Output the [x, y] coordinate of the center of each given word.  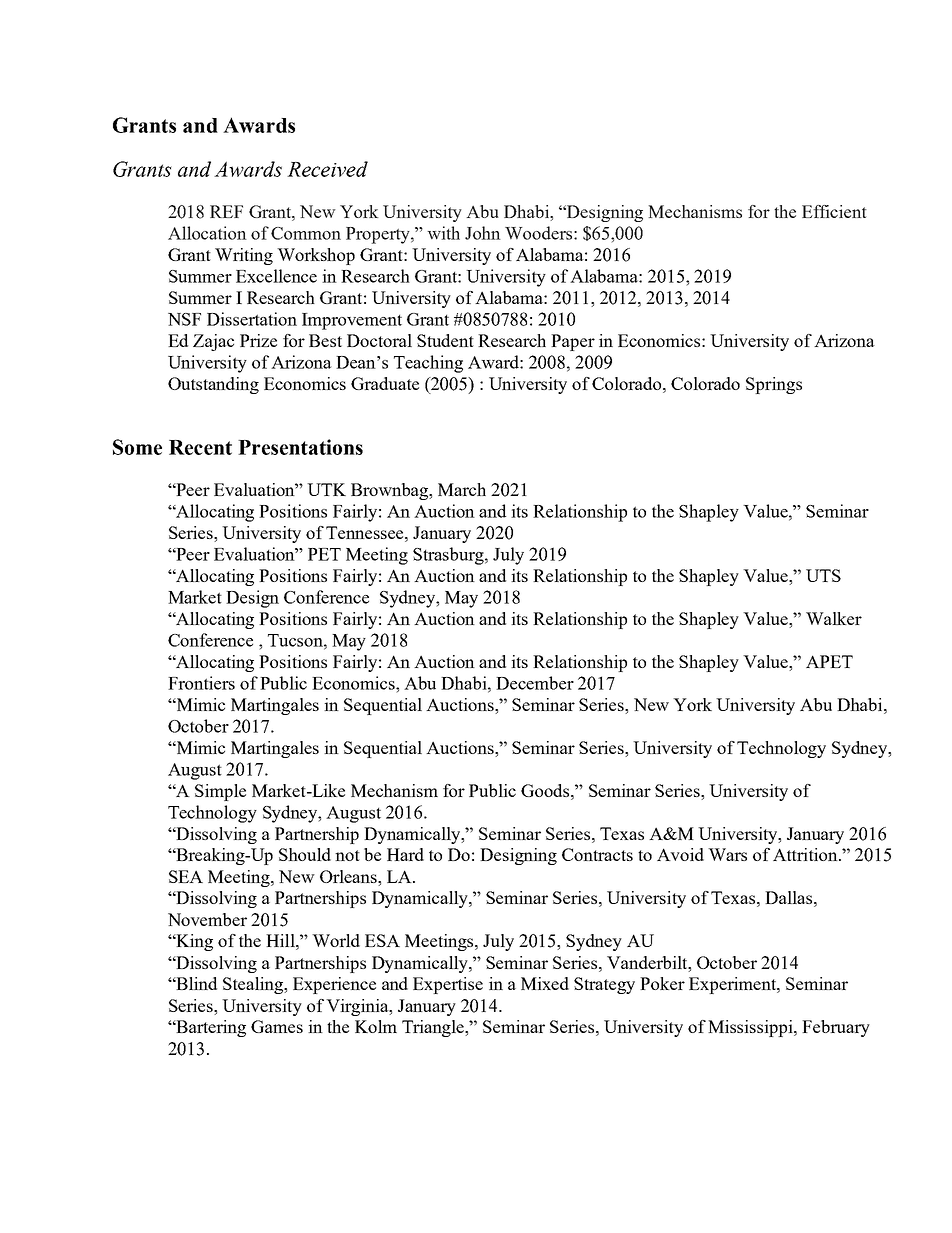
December [535, 683]
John [483, 233]
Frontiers [201, 683]
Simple [220, 792]
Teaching [428, 364]
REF [226, 211]
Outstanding [213, 385]
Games [277, 1026]
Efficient [834, 211]
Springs [774, 385]
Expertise [448, 985]
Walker [834, 618]
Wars [727, 854]
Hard [405, 854]
